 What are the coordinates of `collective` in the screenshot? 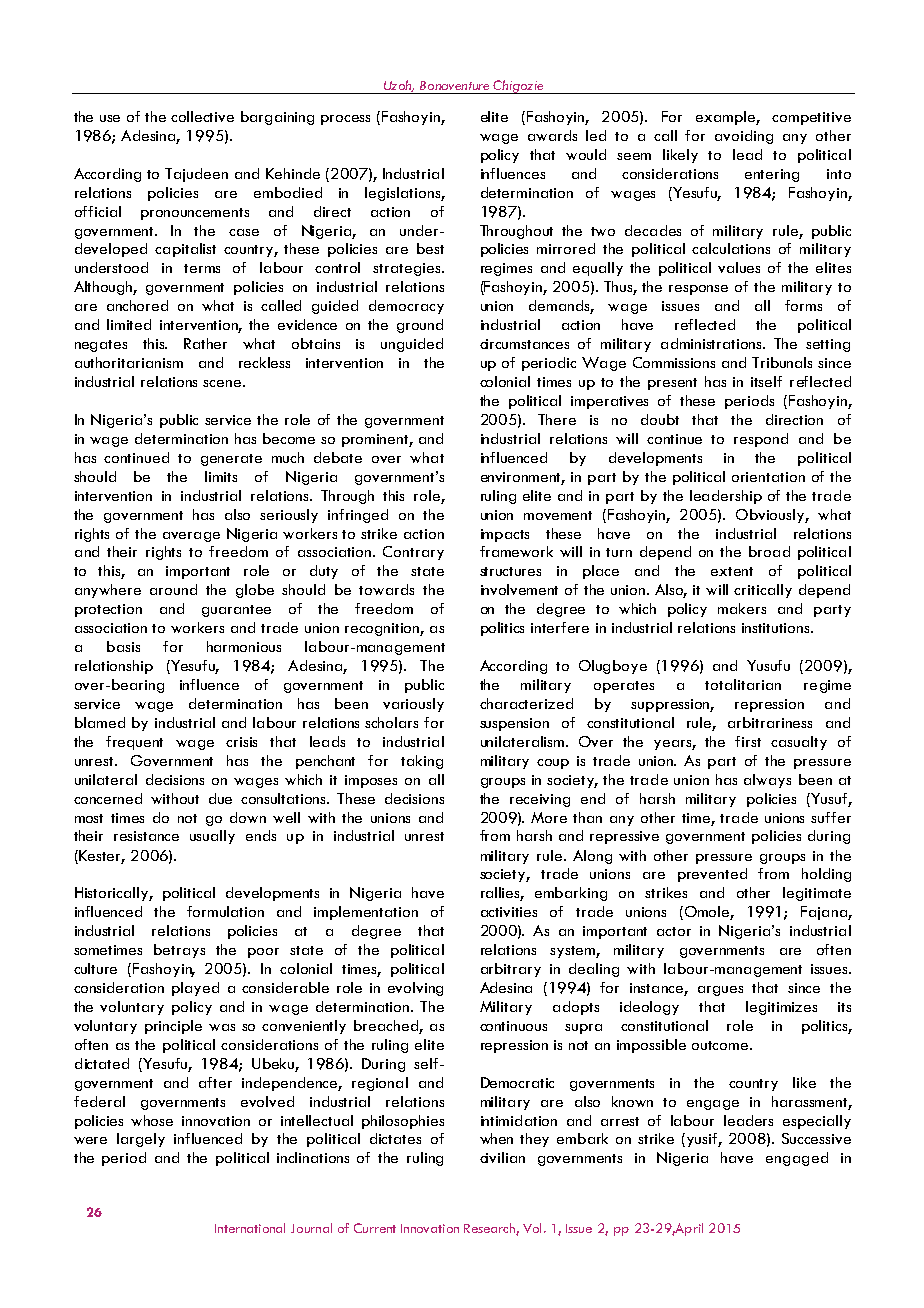 It's located at (202, 116).
